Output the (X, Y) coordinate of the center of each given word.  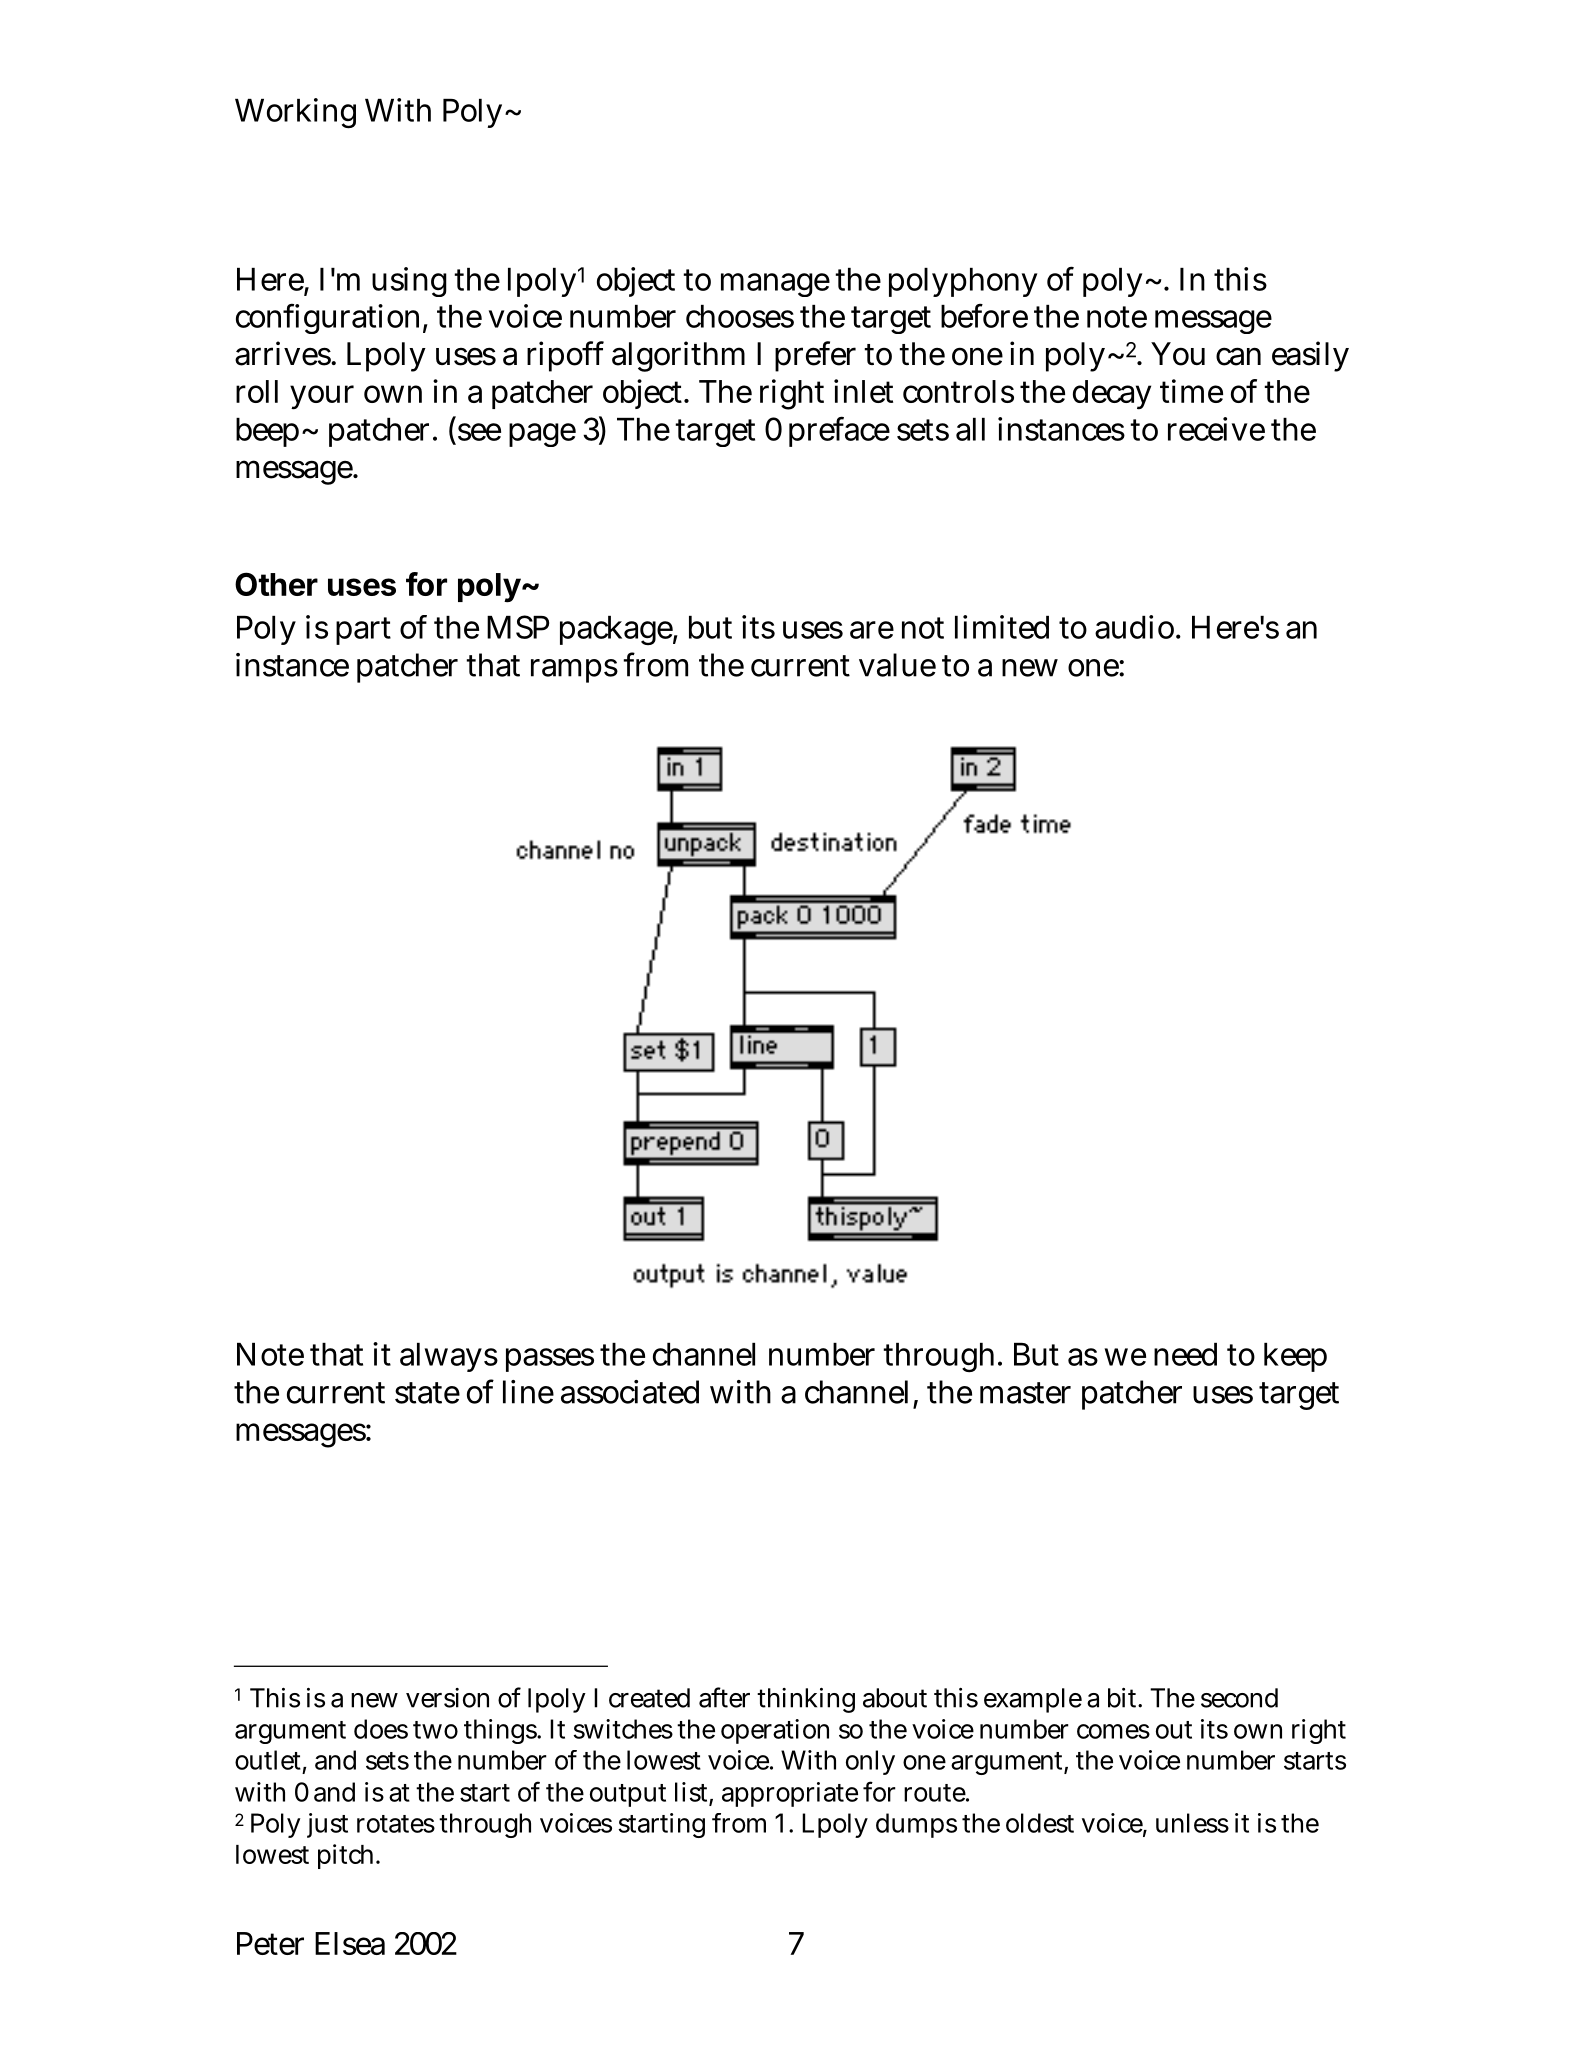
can (1238, 356)
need (1185, 1354)
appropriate (790, 1794)
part (363, 631)
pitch (348, 1856)
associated (630, 1392)
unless (1192, 1823)
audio (1136, 627)
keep (1295, 1357)
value (897, 665)
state (427, 1393)
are (872, 630)
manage (775, 285)
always (449, 1357)
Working (295, 113)
